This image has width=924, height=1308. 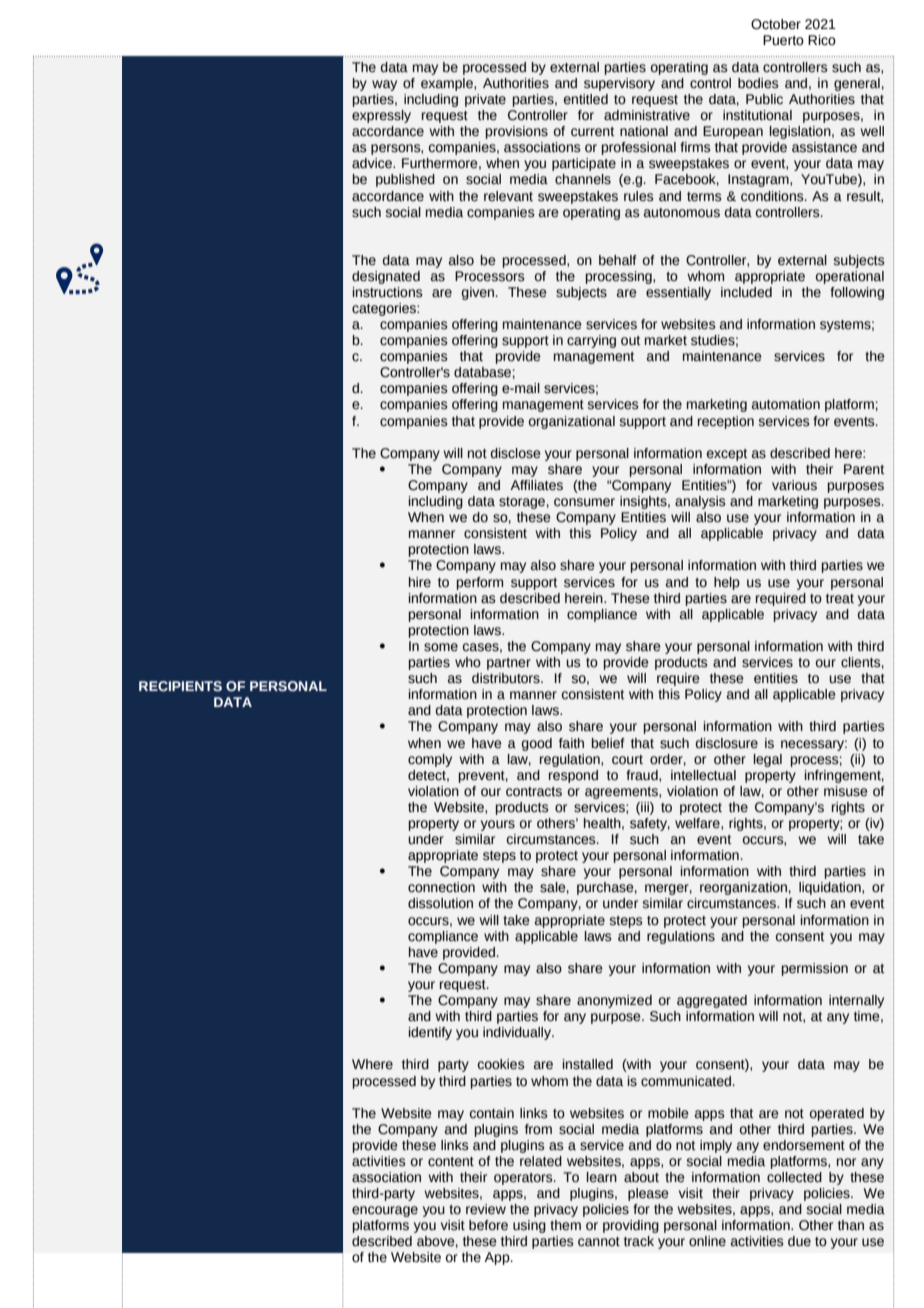 What do you see at coordinates (180, 686) in the image?
I see `RECIPIENTS` at bounding box center [180, 686].
